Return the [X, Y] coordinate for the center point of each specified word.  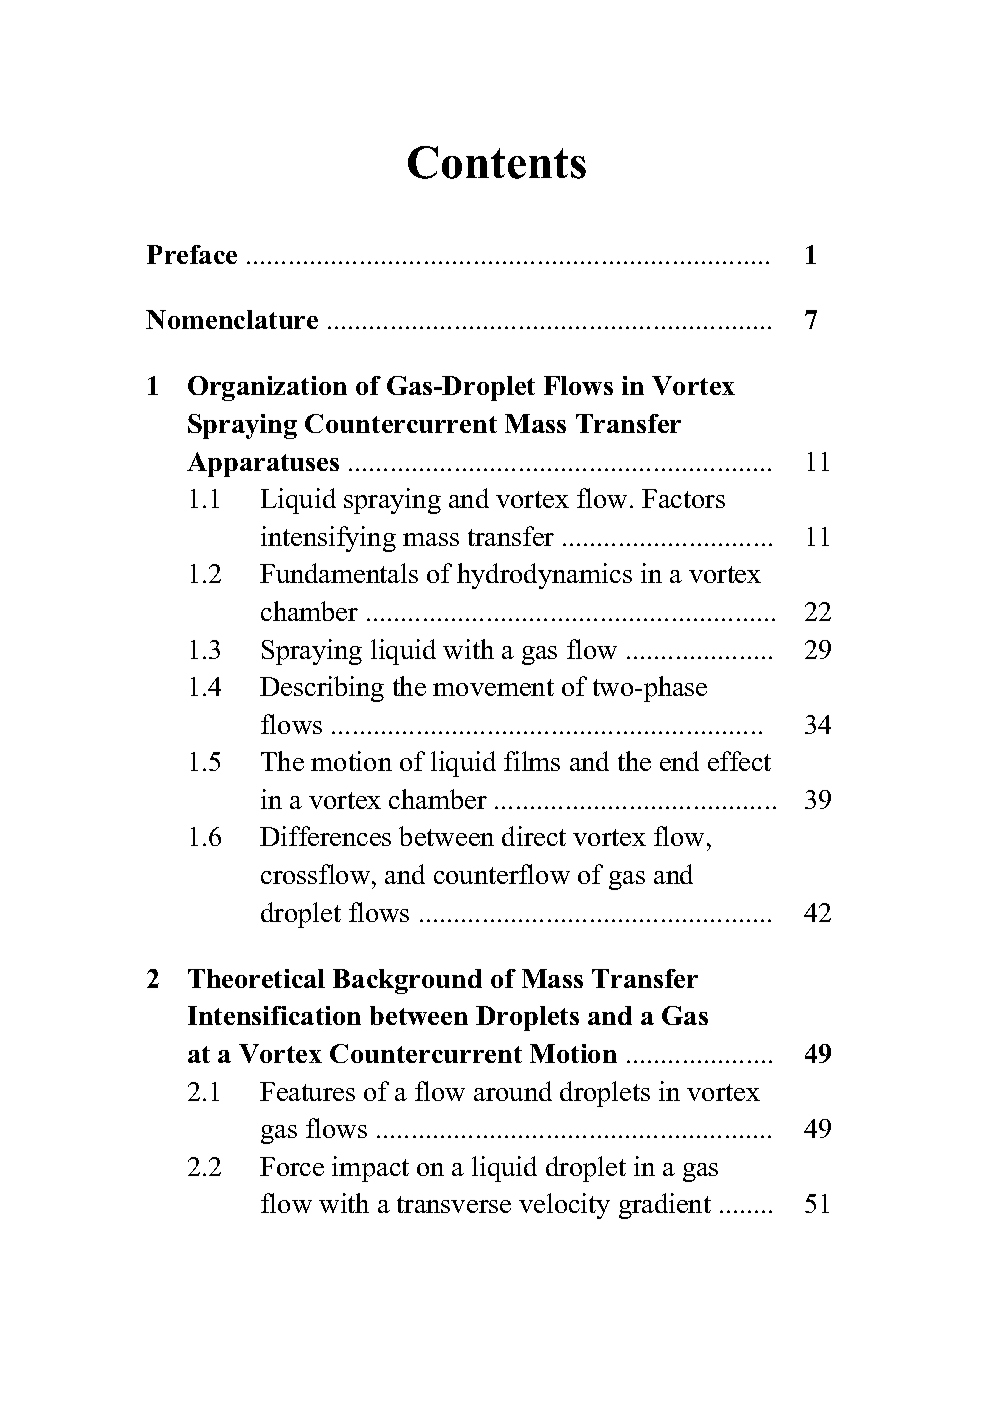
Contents [497, 162]
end [679, 761]
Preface [192, 254]
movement [493, 687]
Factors [683, 498]
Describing [322, 689]
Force [292, 1166]
